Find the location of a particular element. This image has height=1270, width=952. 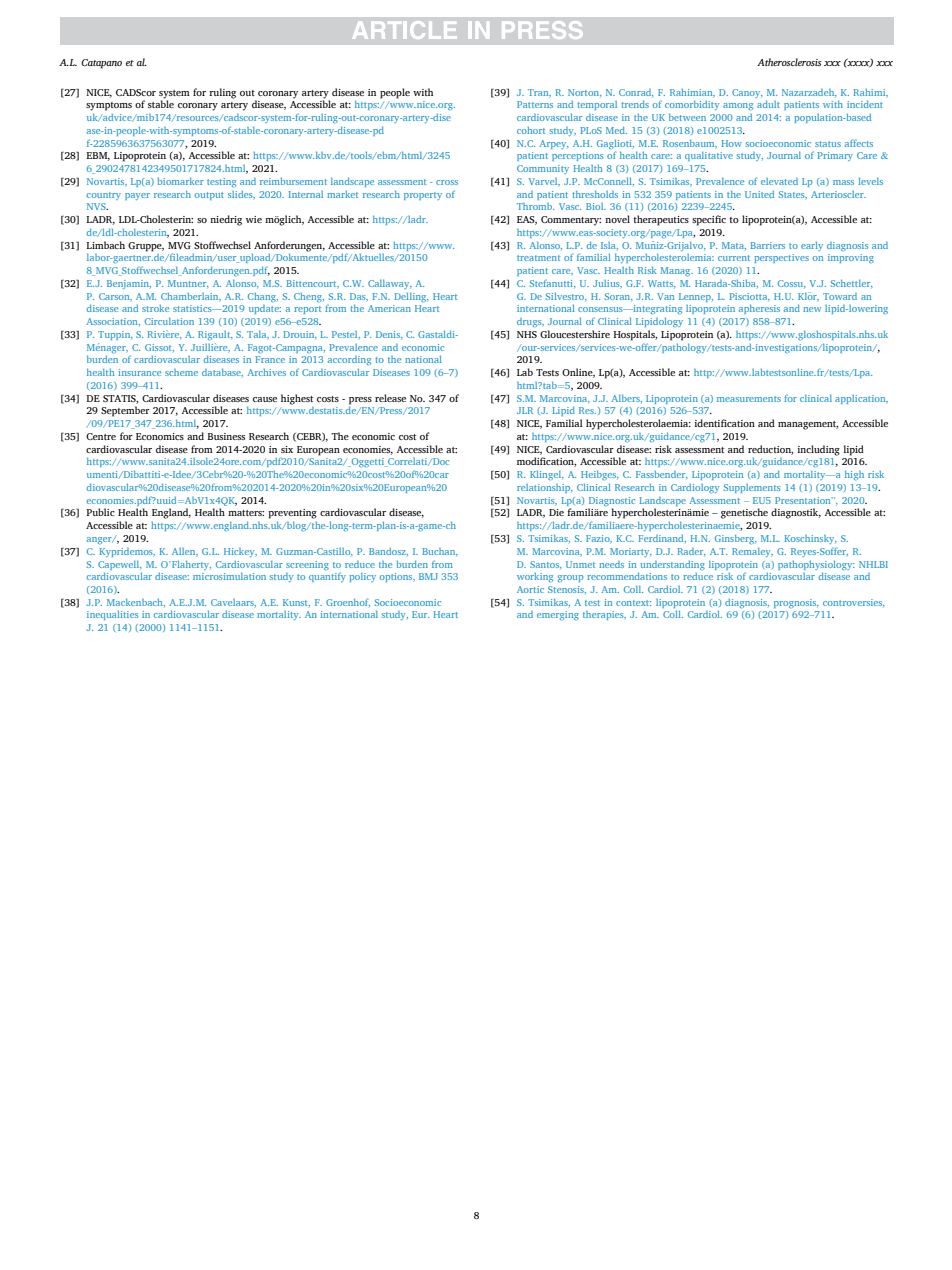

drugs is located at coordinates (530, 322).
